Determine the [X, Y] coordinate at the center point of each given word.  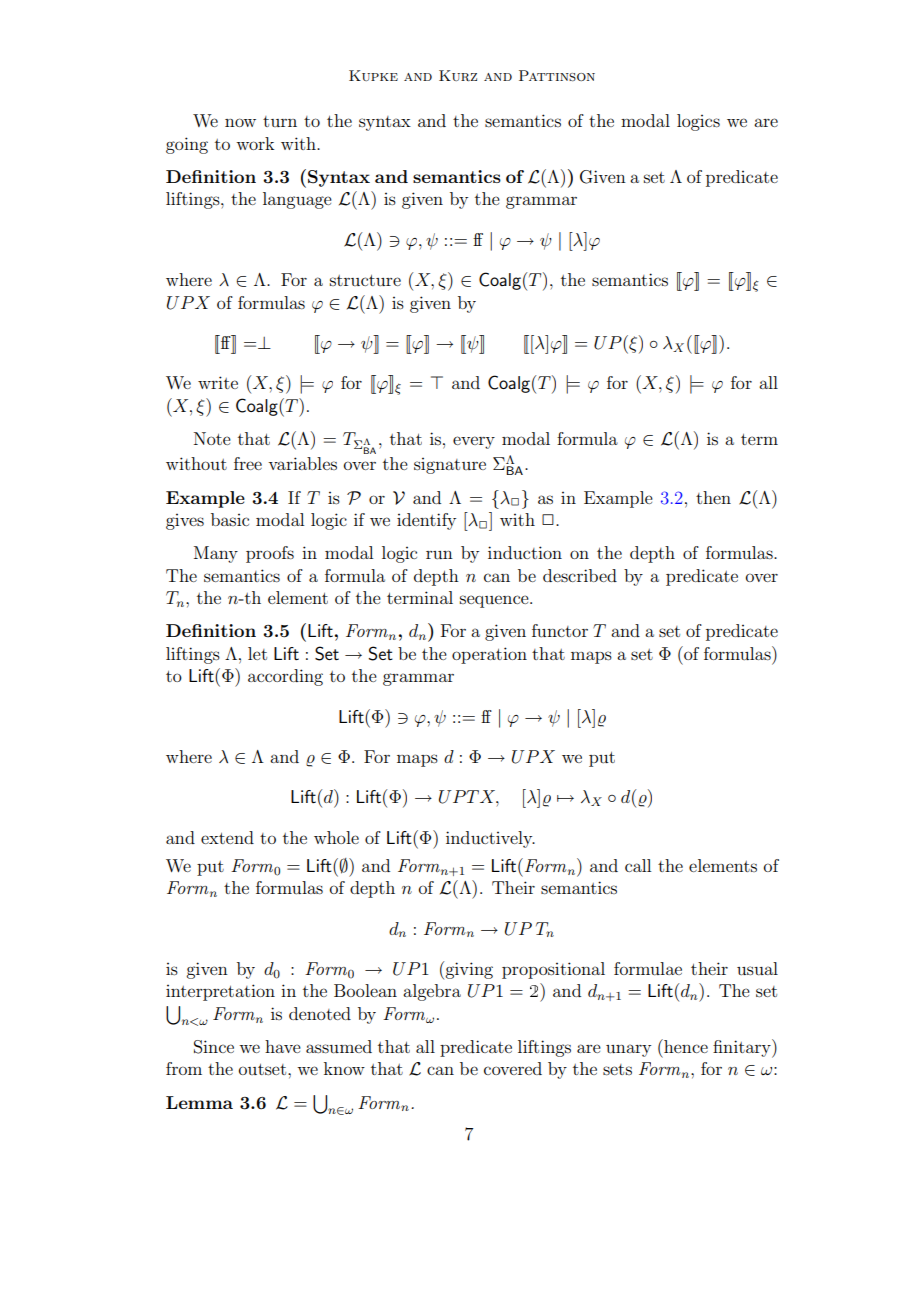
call [638, 865]
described [580, 575]
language [297, 200]
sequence [495, 601]
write [218, 382]
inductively [490, 839]
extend [227, 837]
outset [264, 1069]
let [257, 653]
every [474, 442]
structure [365, 280]
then [713, 497]
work [255, 143]
